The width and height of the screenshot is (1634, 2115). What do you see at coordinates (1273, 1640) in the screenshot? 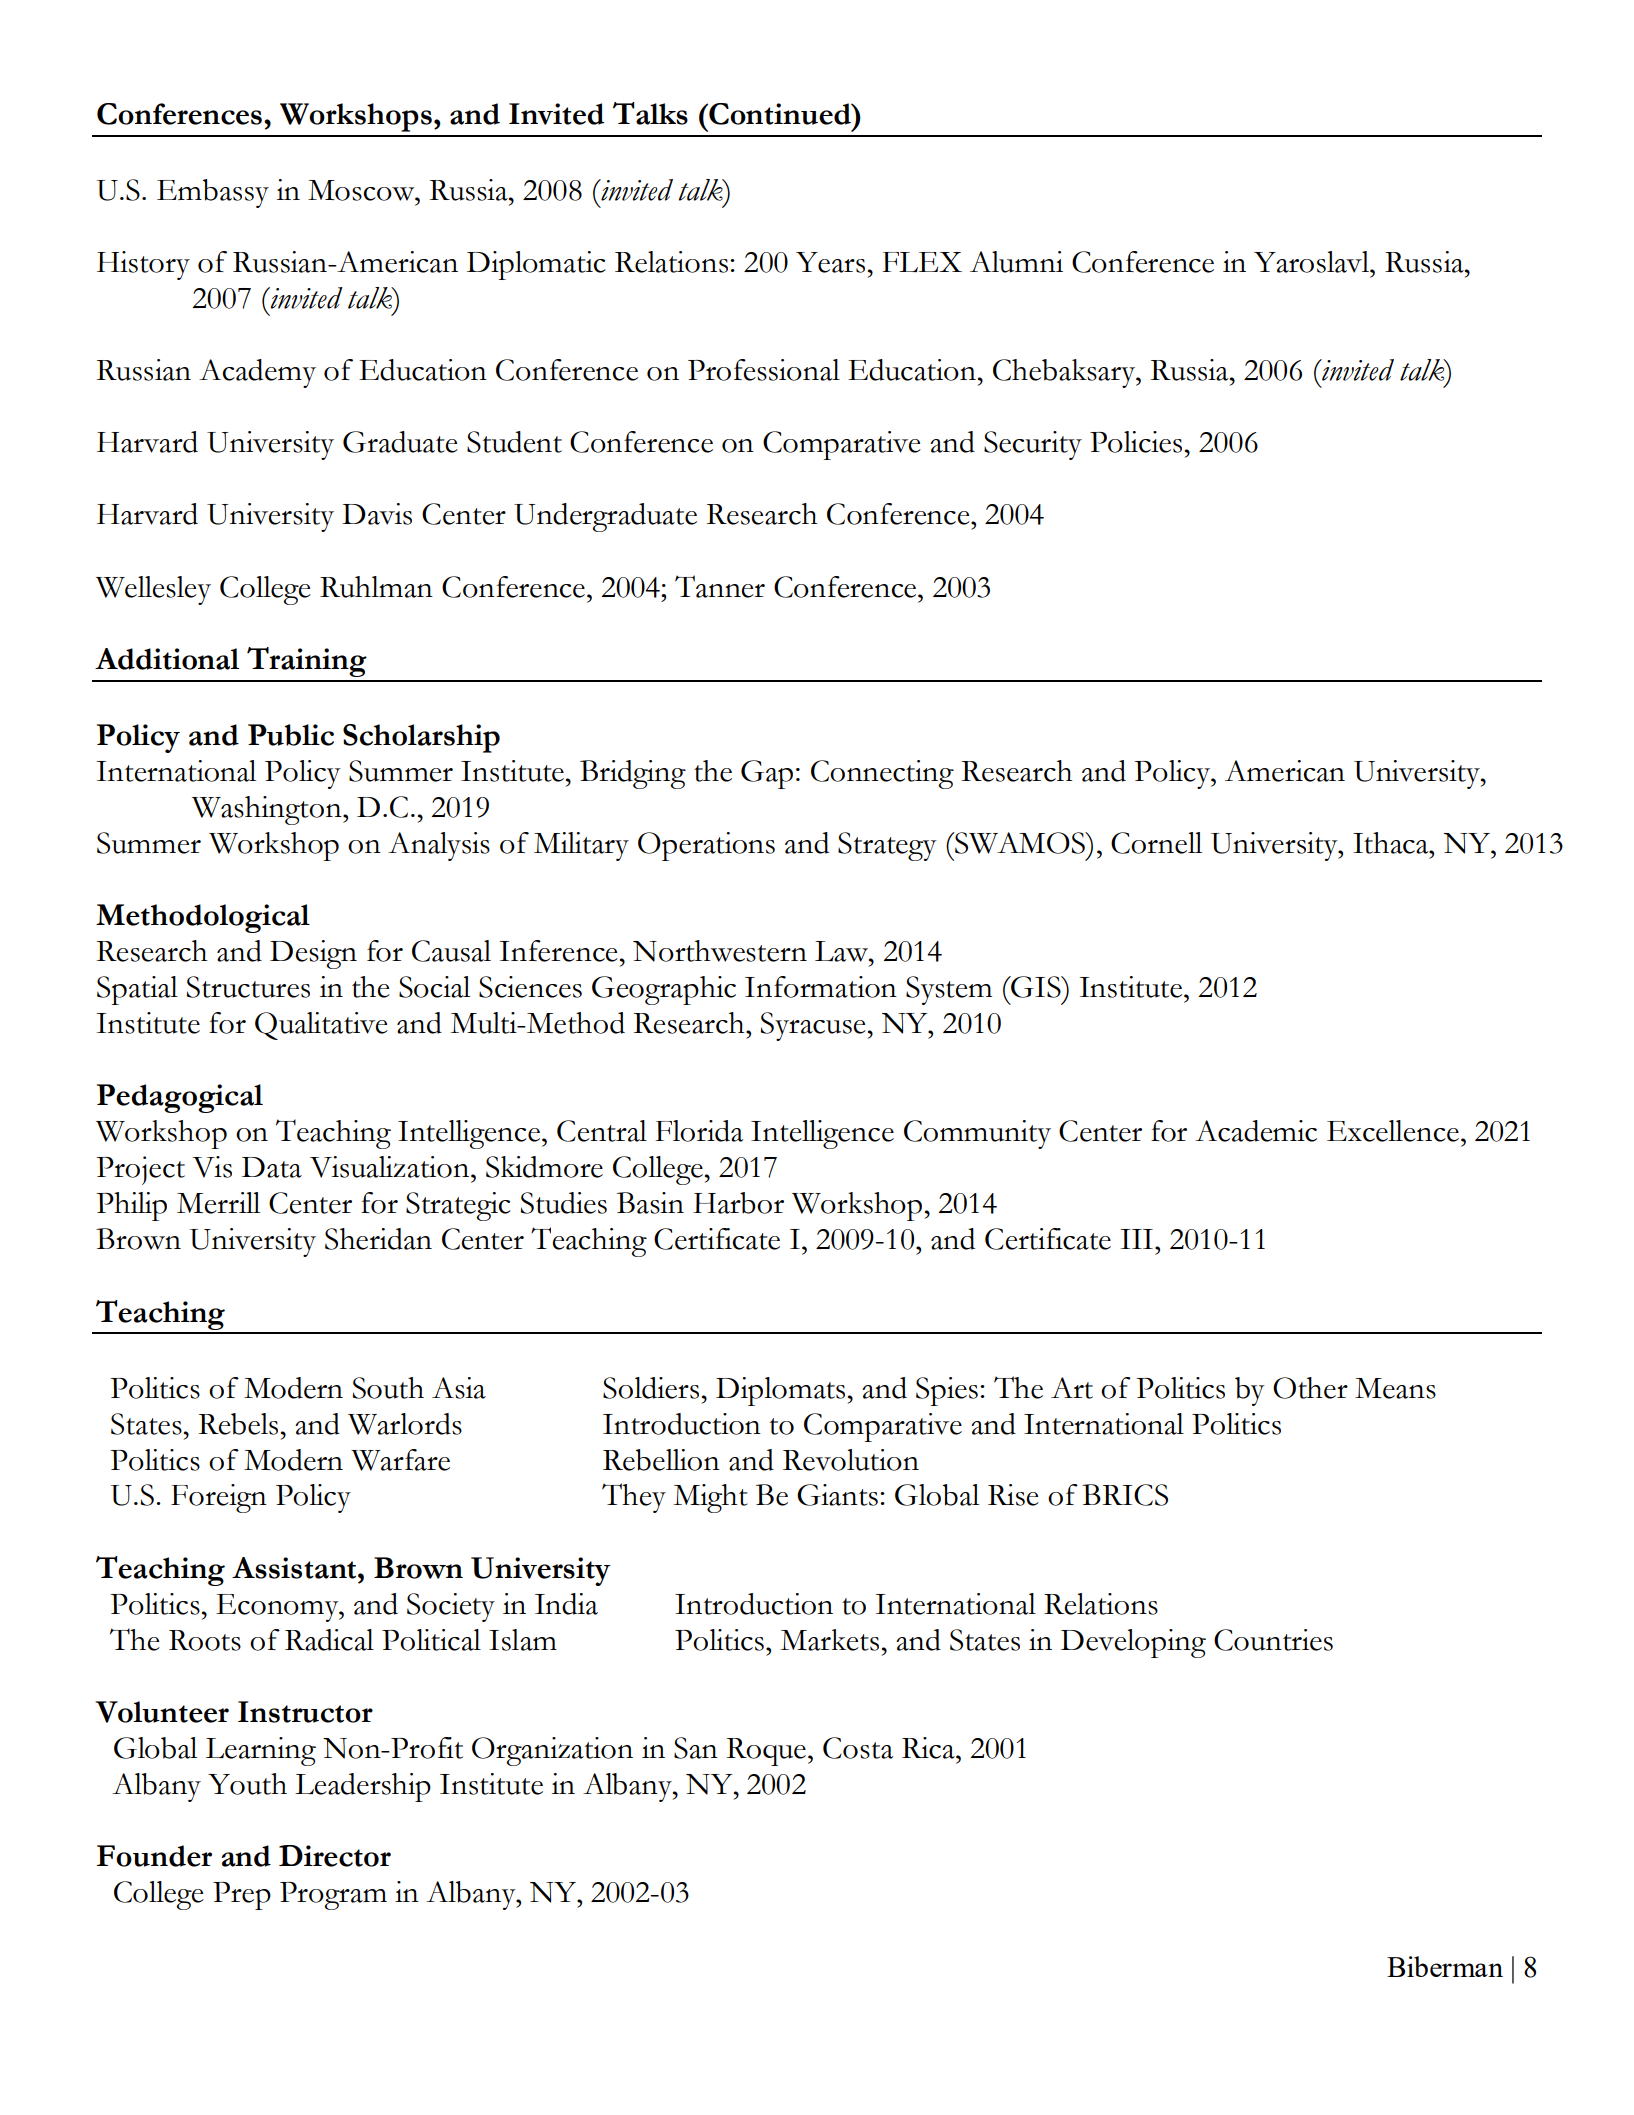
I see `Countries` at bounding box center [1273, 1640].
